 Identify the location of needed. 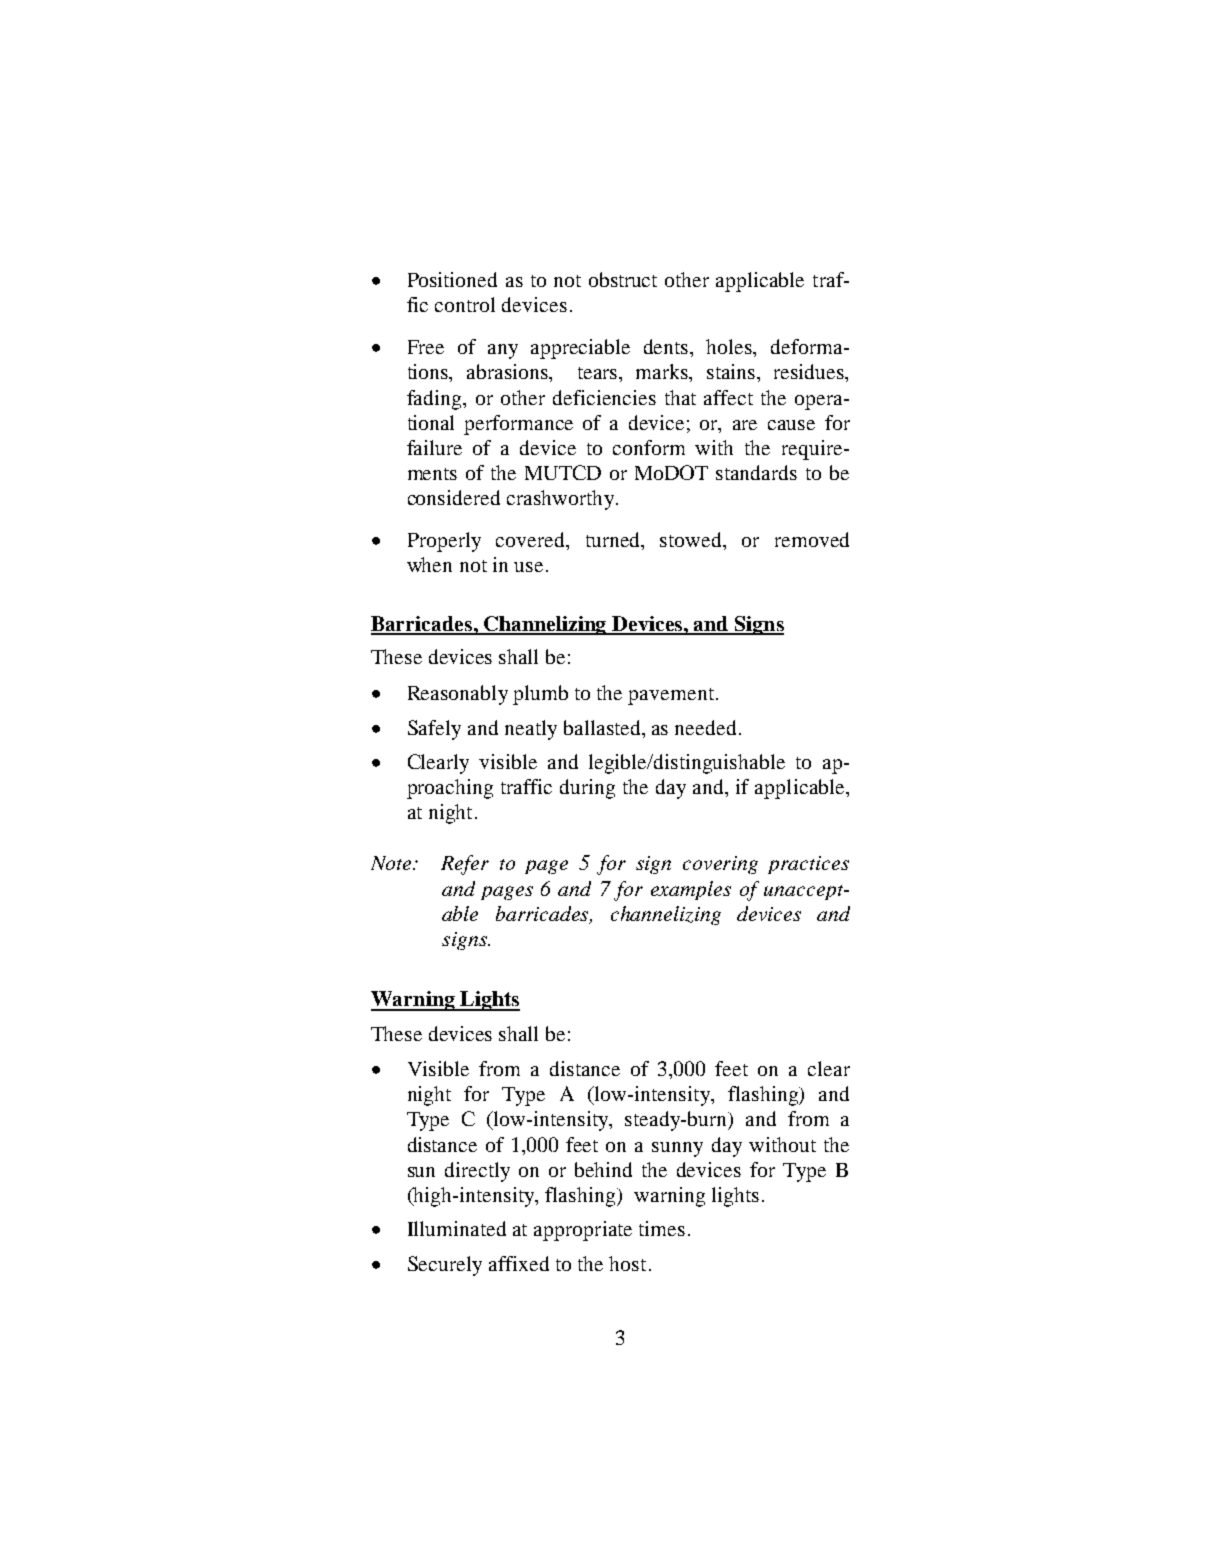
(705, 727).
